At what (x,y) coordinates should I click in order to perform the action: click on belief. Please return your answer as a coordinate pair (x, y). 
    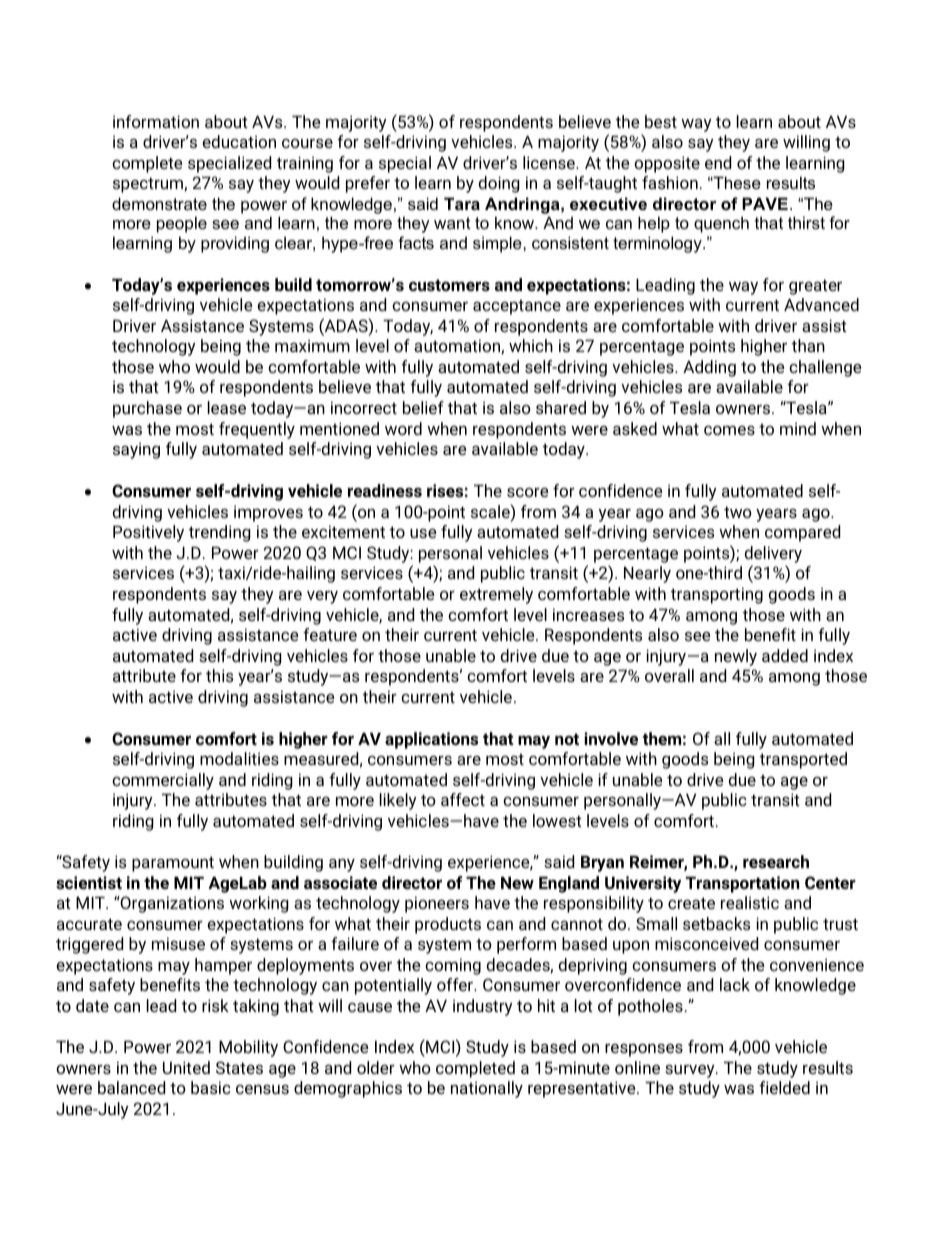
    Looking at the image, I should click on (423, 407).
